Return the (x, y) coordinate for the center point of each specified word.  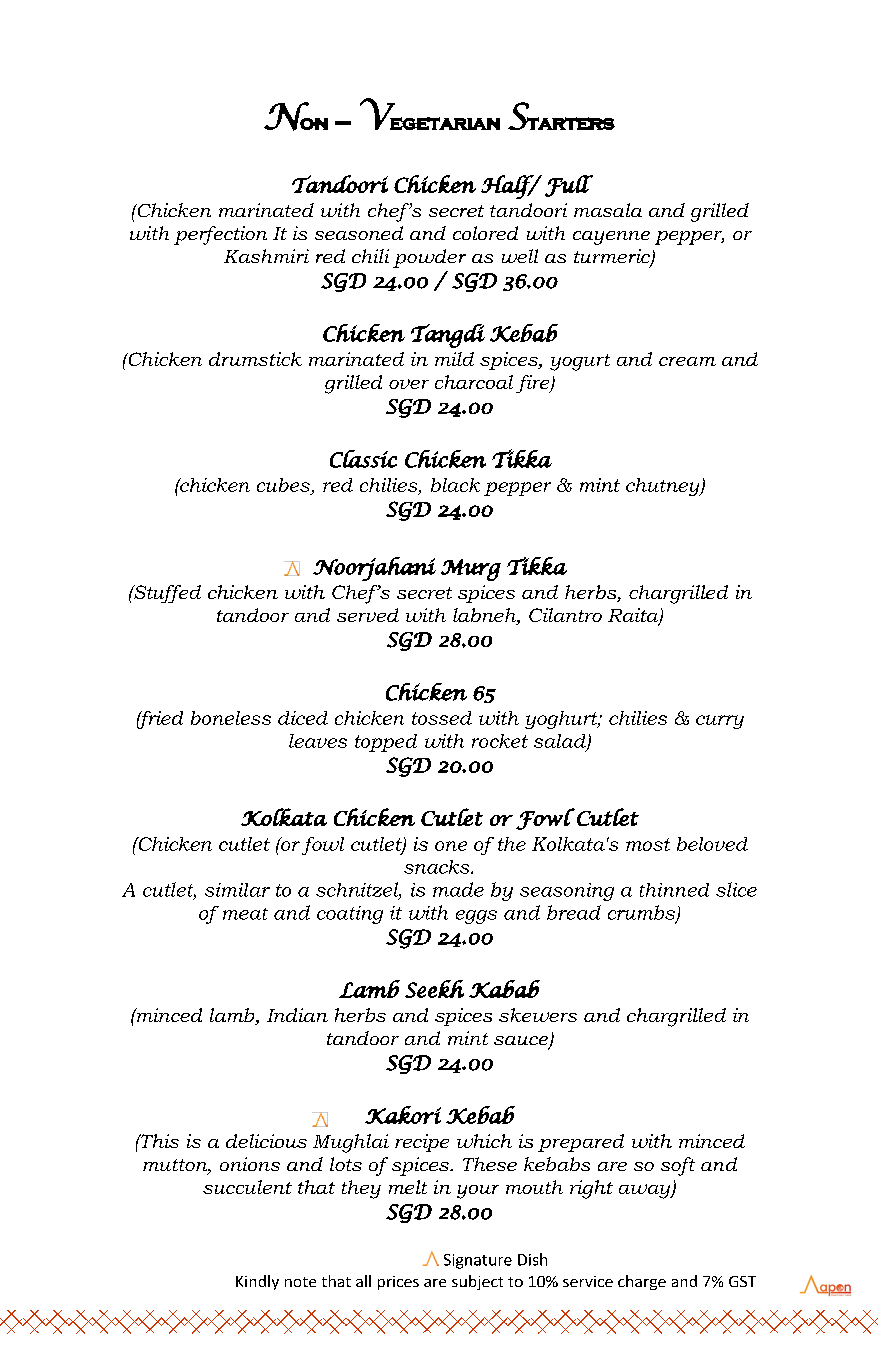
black (455, 485)
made (458, 889)
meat (245, 914)
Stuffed (166, 594)
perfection (220, 235)
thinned (674, 890)
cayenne (611, 238)
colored (485, 233)
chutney (664, 487)
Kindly (257, 1282)
